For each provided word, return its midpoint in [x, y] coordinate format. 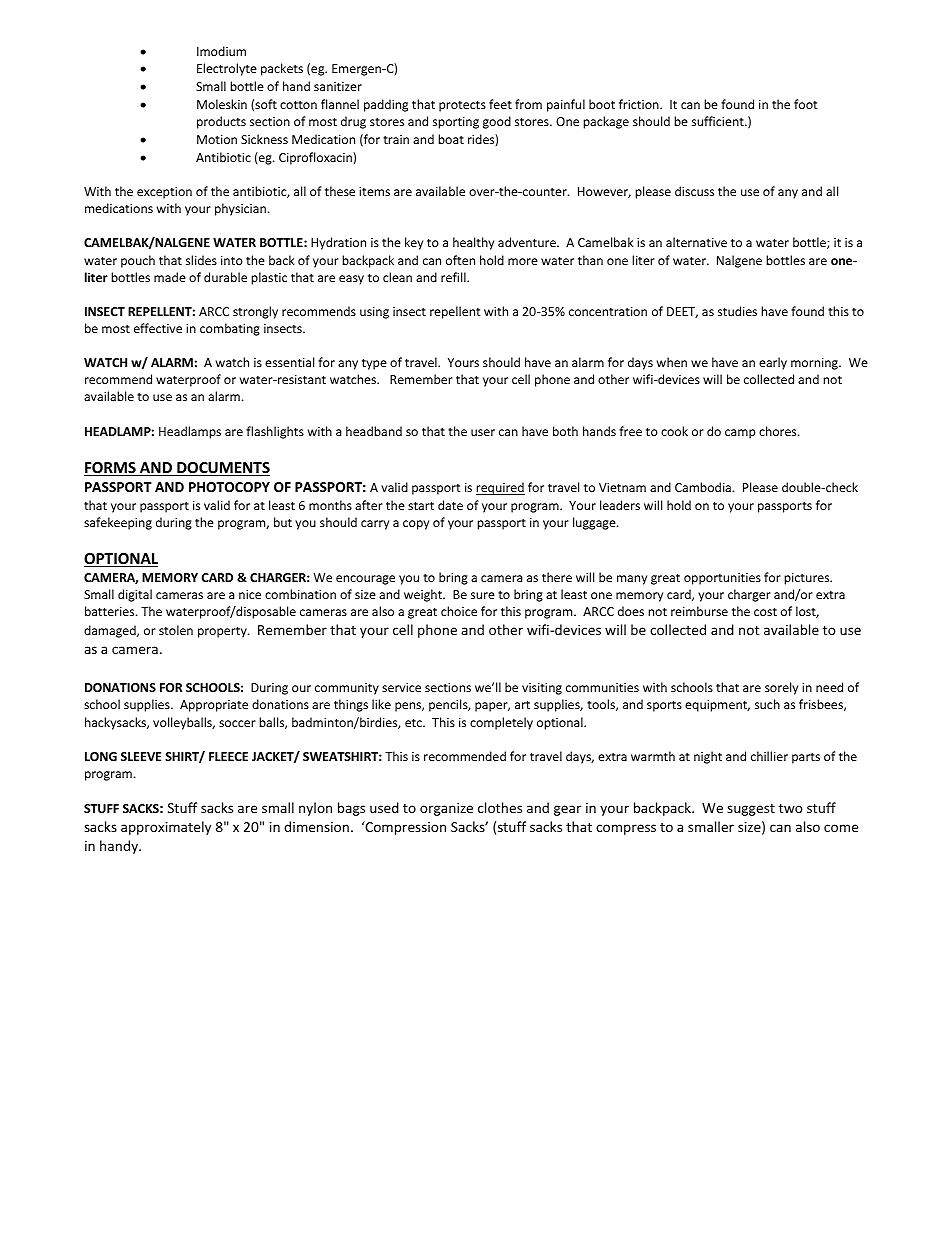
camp [740, 434]
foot [806, 104]
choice [459, 611]
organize [446, 809]
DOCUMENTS [222, 469]
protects [462, 106]
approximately [166, 828]
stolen [176, 630]
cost [765, 612]
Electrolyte [227, 69]
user [483, 432]
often [460, 260]
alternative [696, 242]
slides [201, 260]
